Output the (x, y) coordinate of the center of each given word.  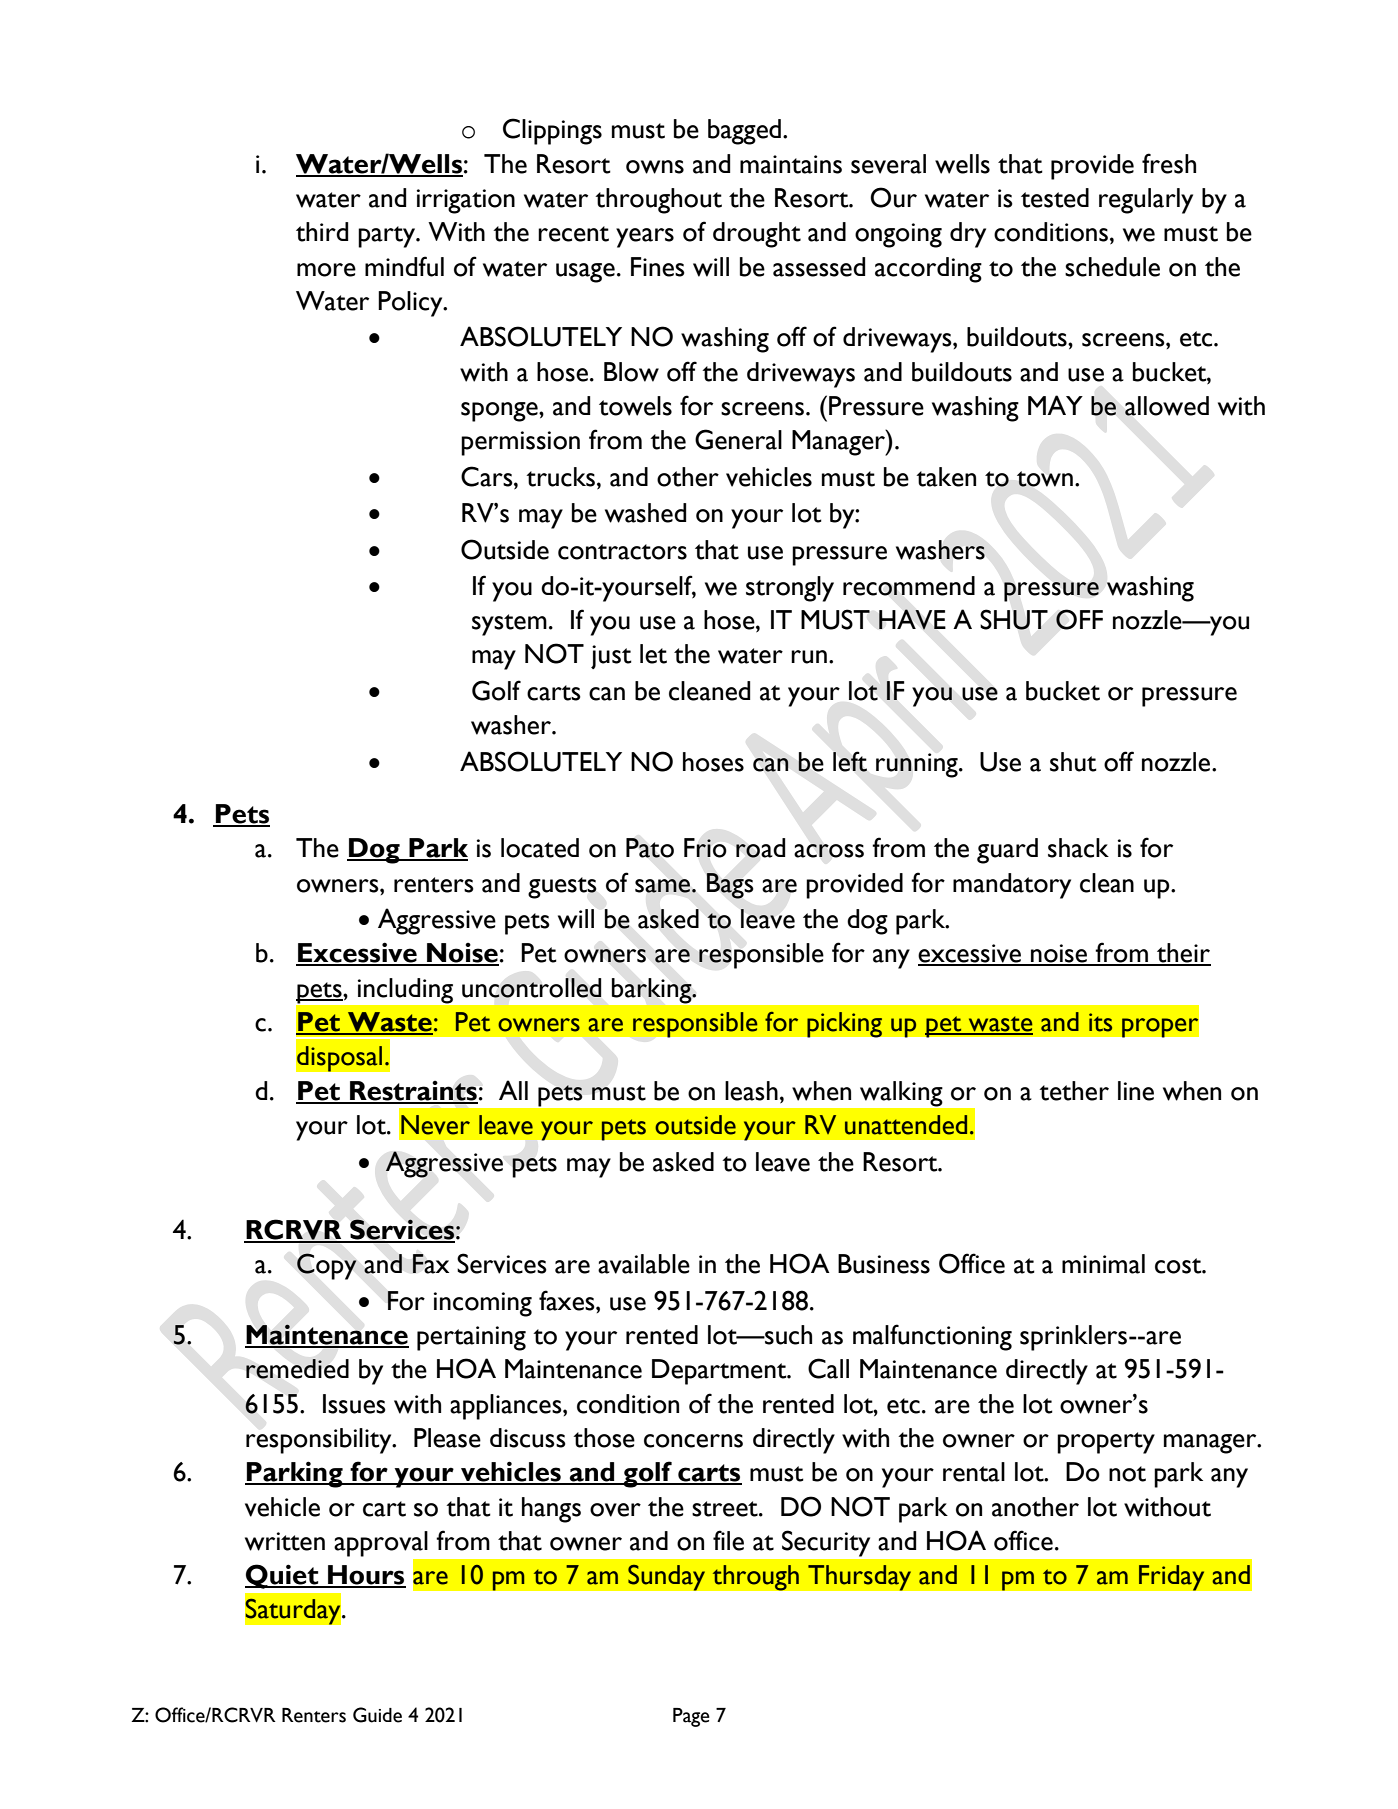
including (405, 991)
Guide (377, 1715)
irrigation (466, 201)
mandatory (1012, 886)
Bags (729, 886)
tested (1055, 198)
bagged (744, 132)
